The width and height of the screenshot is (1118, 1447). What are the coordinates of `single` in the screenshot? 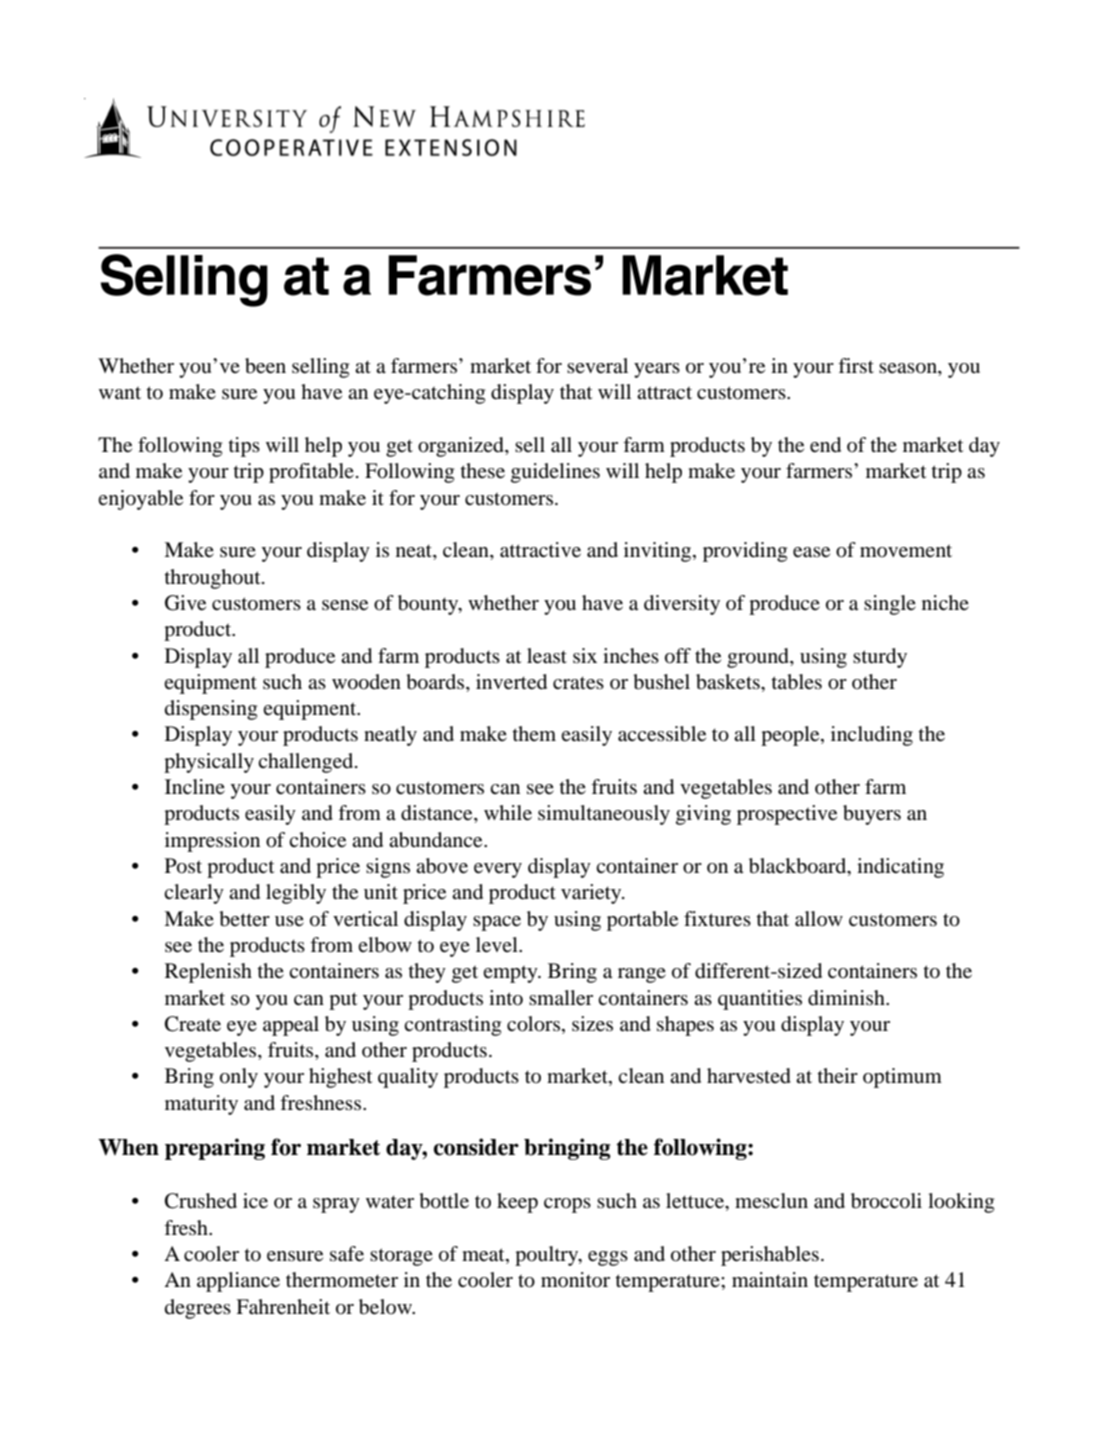 It's located at (890, 605).
